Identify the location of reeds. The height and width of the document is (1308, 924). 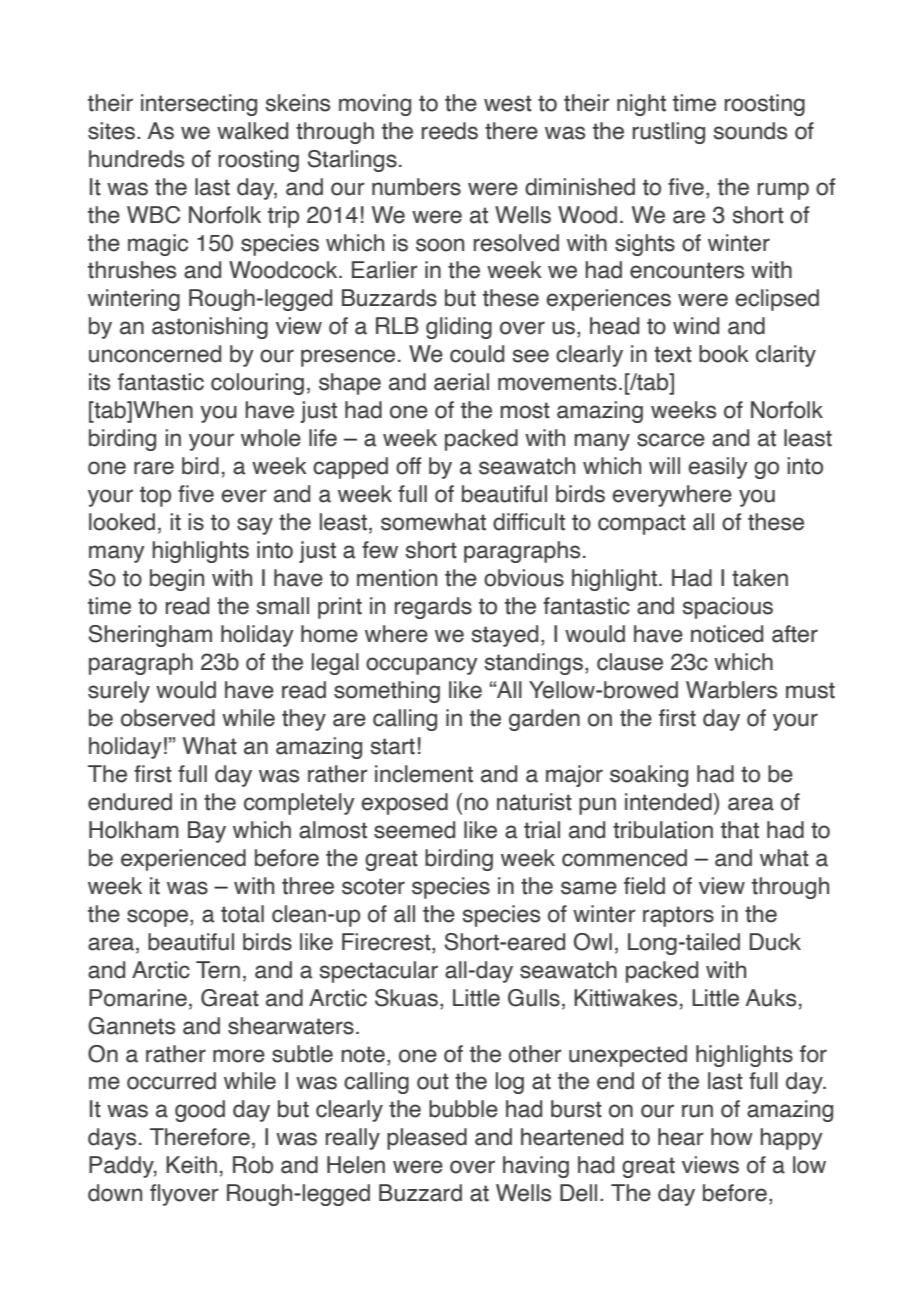
(450, 131).
